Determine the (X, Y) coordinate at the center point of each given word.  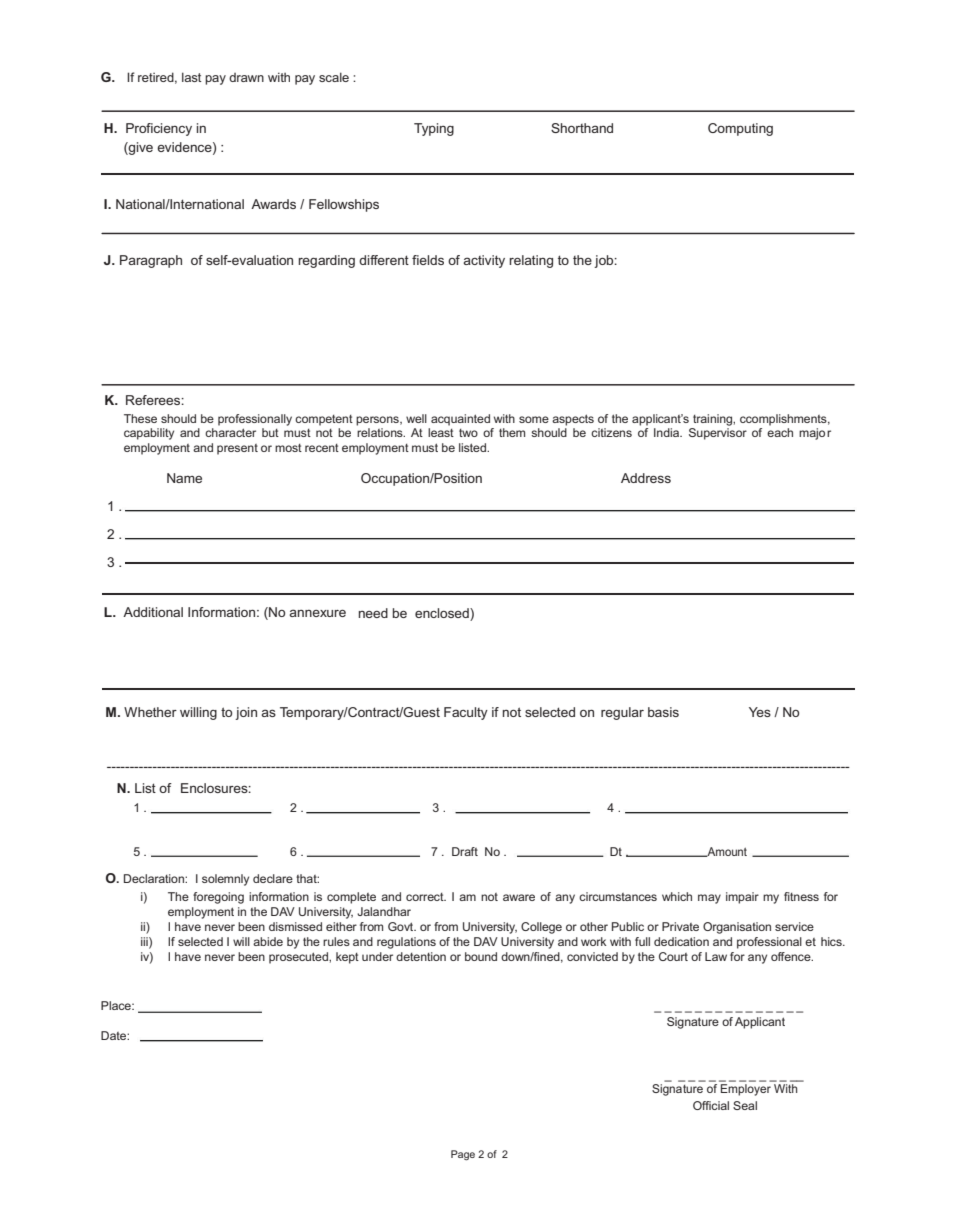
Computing (740, 129)
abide (268, 941)
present (237, 449)
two (468, 433)
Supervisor (718, 434)
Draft (465, 851)
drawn (246, 77)
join (246, 713)
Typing (434, 129)
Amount (726, 852)
